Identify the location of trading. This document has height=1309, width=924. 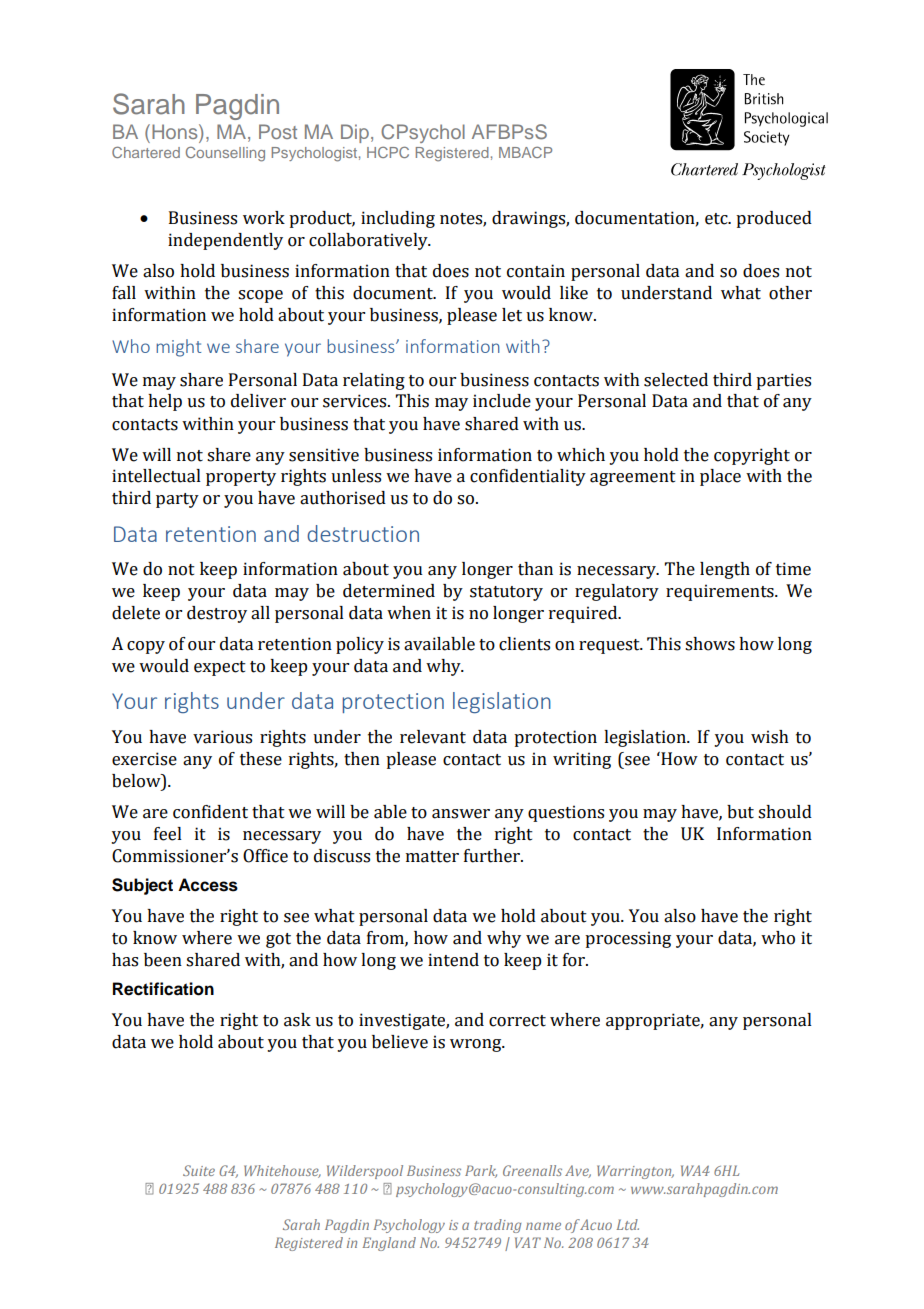
(497, 1226).
